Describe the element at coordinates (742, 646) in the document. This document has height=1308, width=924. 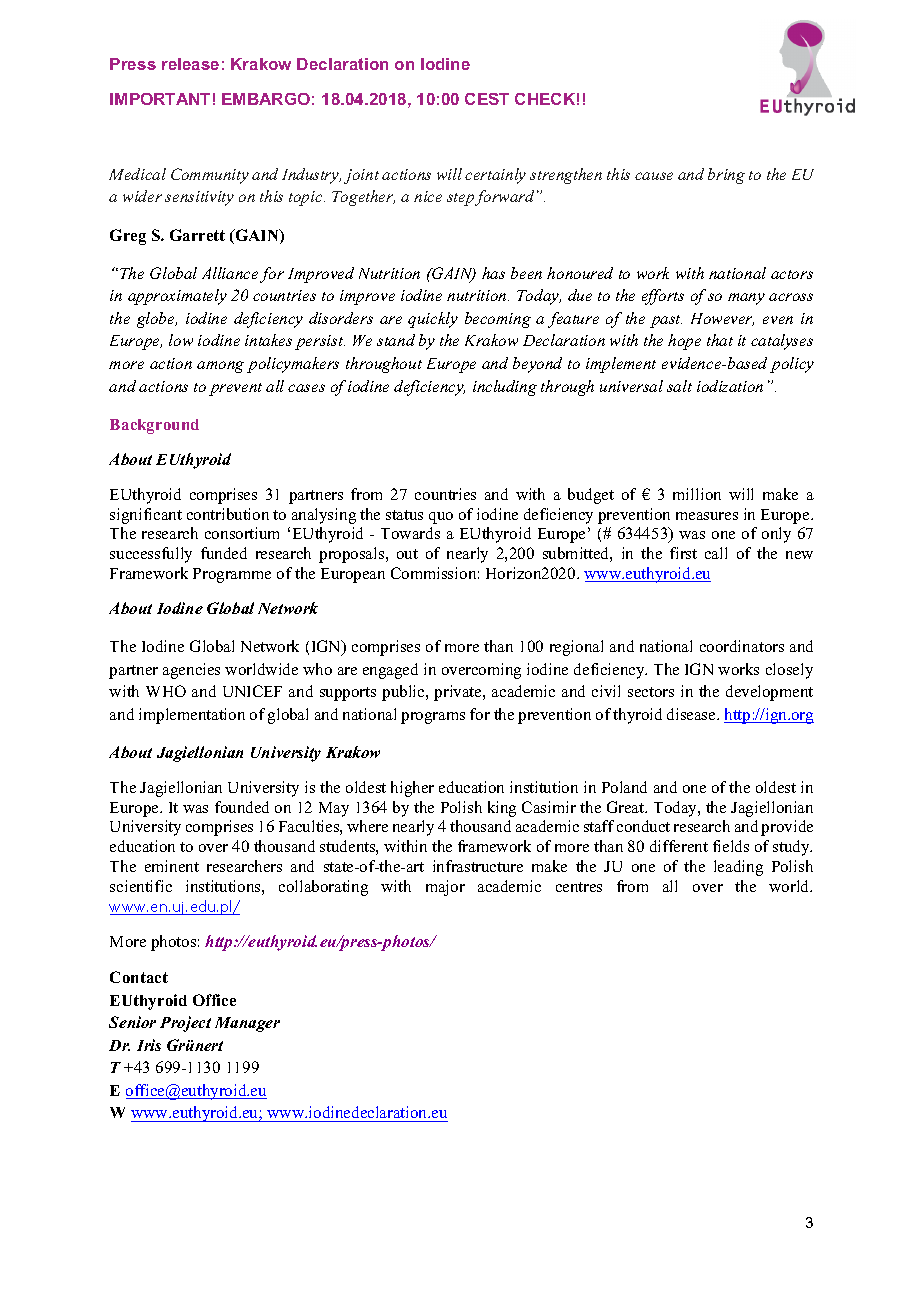
I see `coordinators` at that location.
